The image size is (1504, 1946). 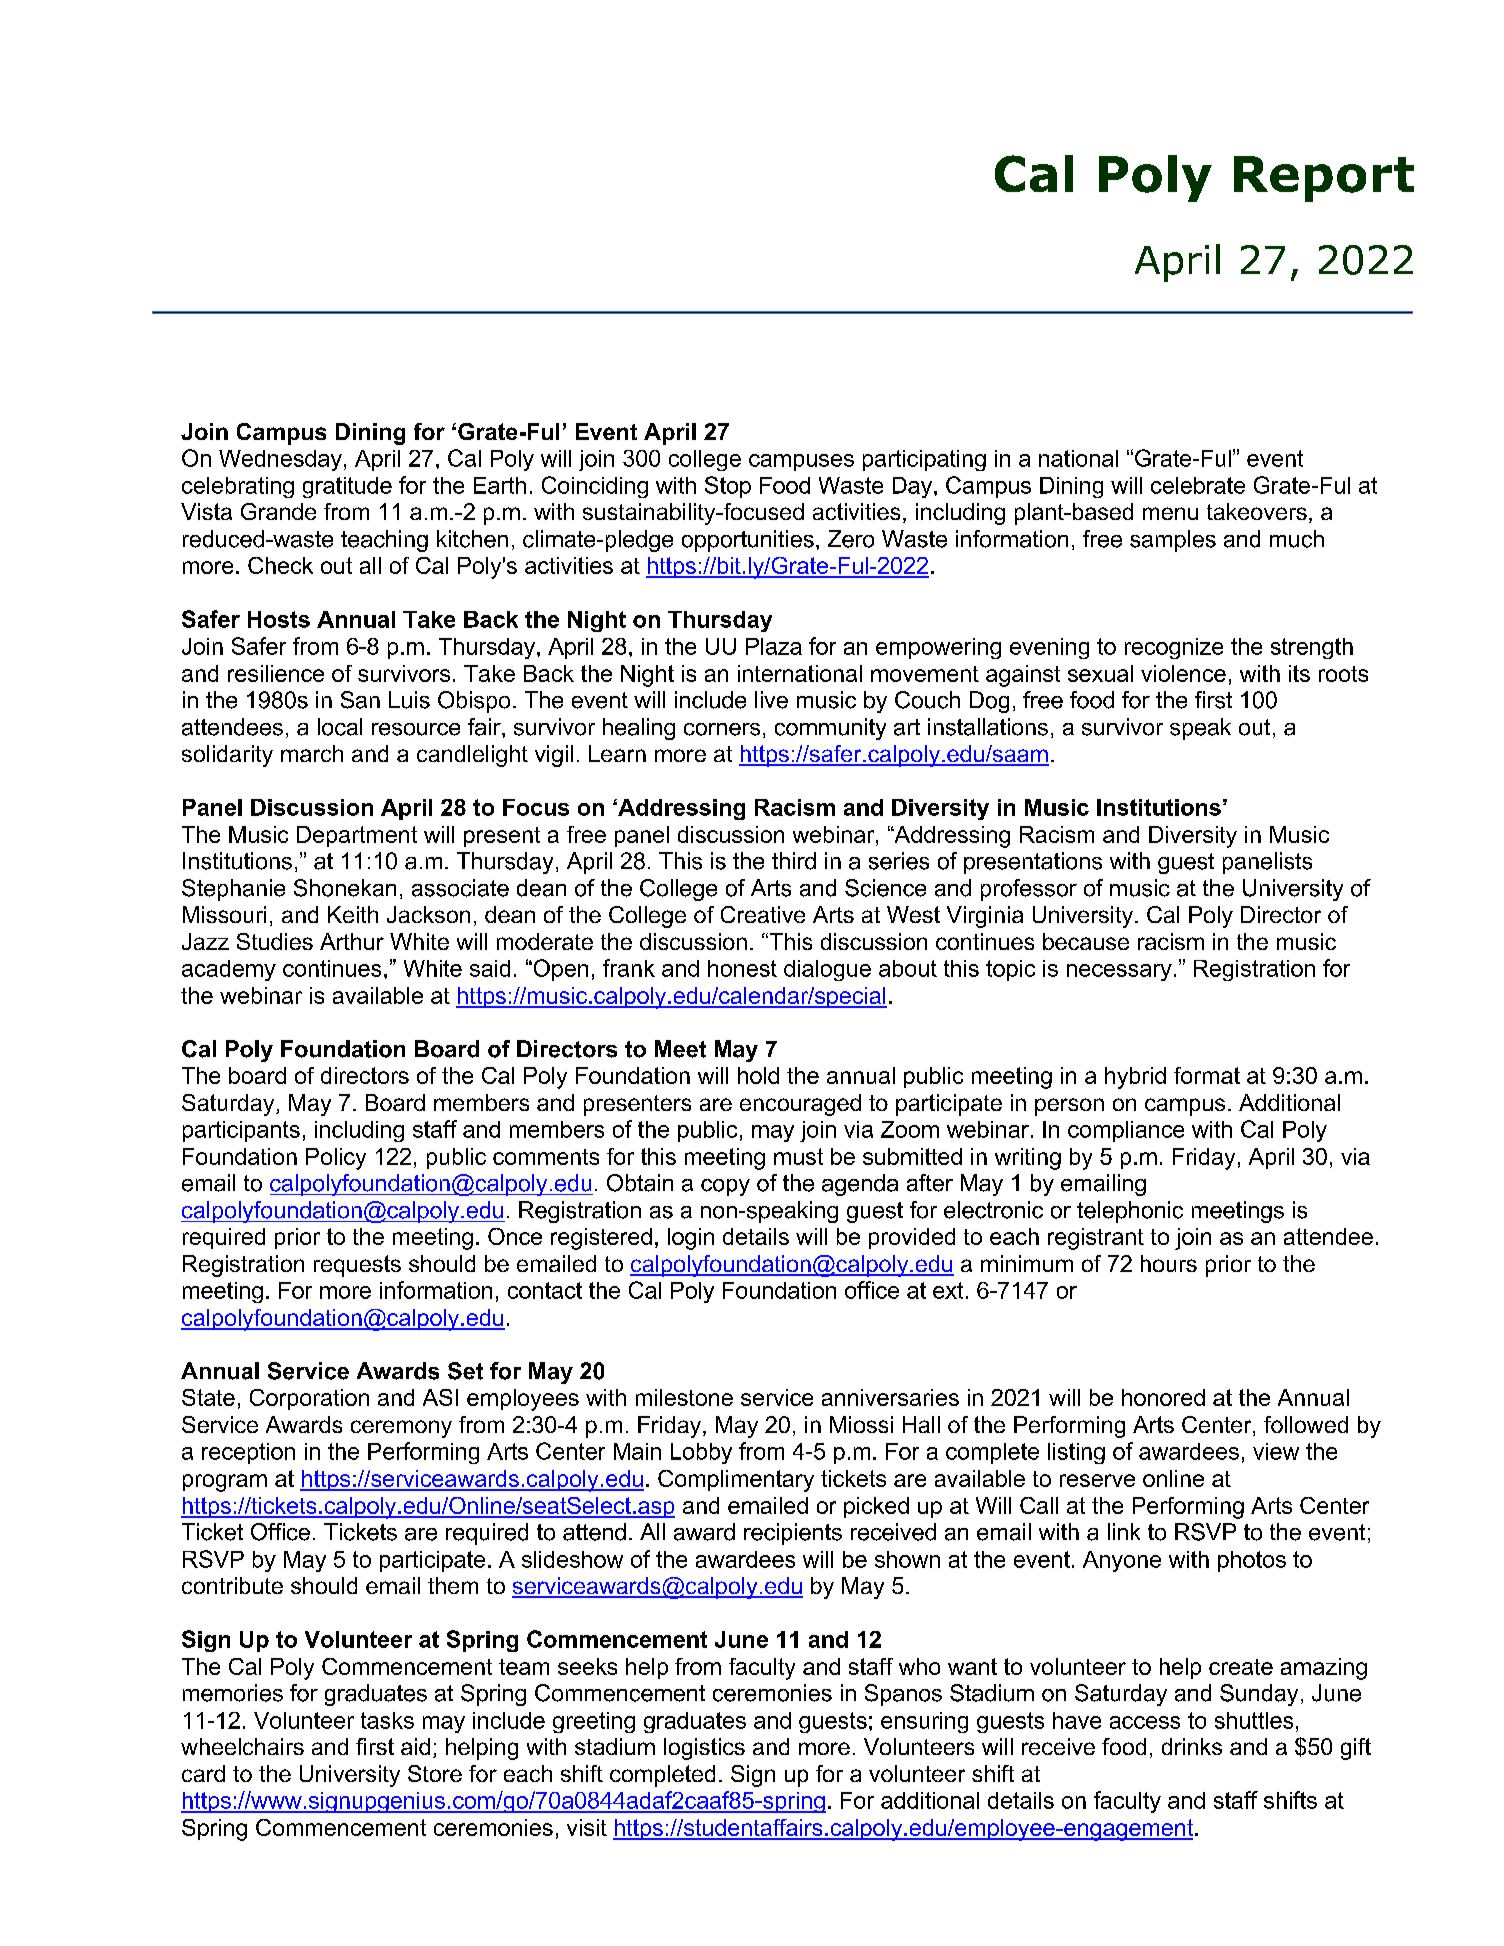 I want to click on honest, so click(x=742, y=968).
